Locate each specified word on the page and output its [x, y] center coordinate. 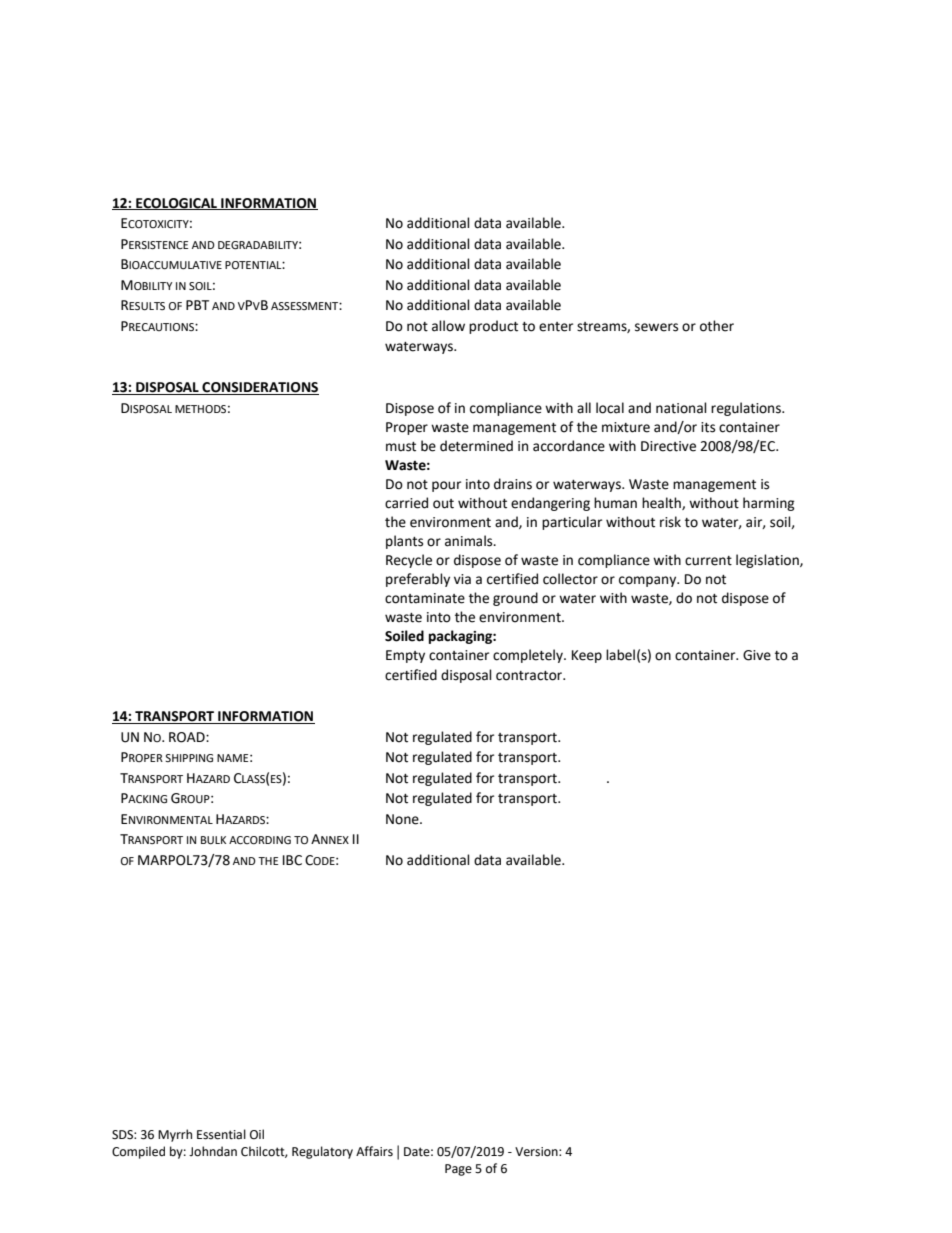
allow [448, 326]
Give [757, 655]
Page [458, 1170]
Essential [221, 1134]
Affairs [374, 1151]
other [717, 326]
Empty [405, 656]
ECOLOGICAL [176, 204]
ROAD [188, 737]
